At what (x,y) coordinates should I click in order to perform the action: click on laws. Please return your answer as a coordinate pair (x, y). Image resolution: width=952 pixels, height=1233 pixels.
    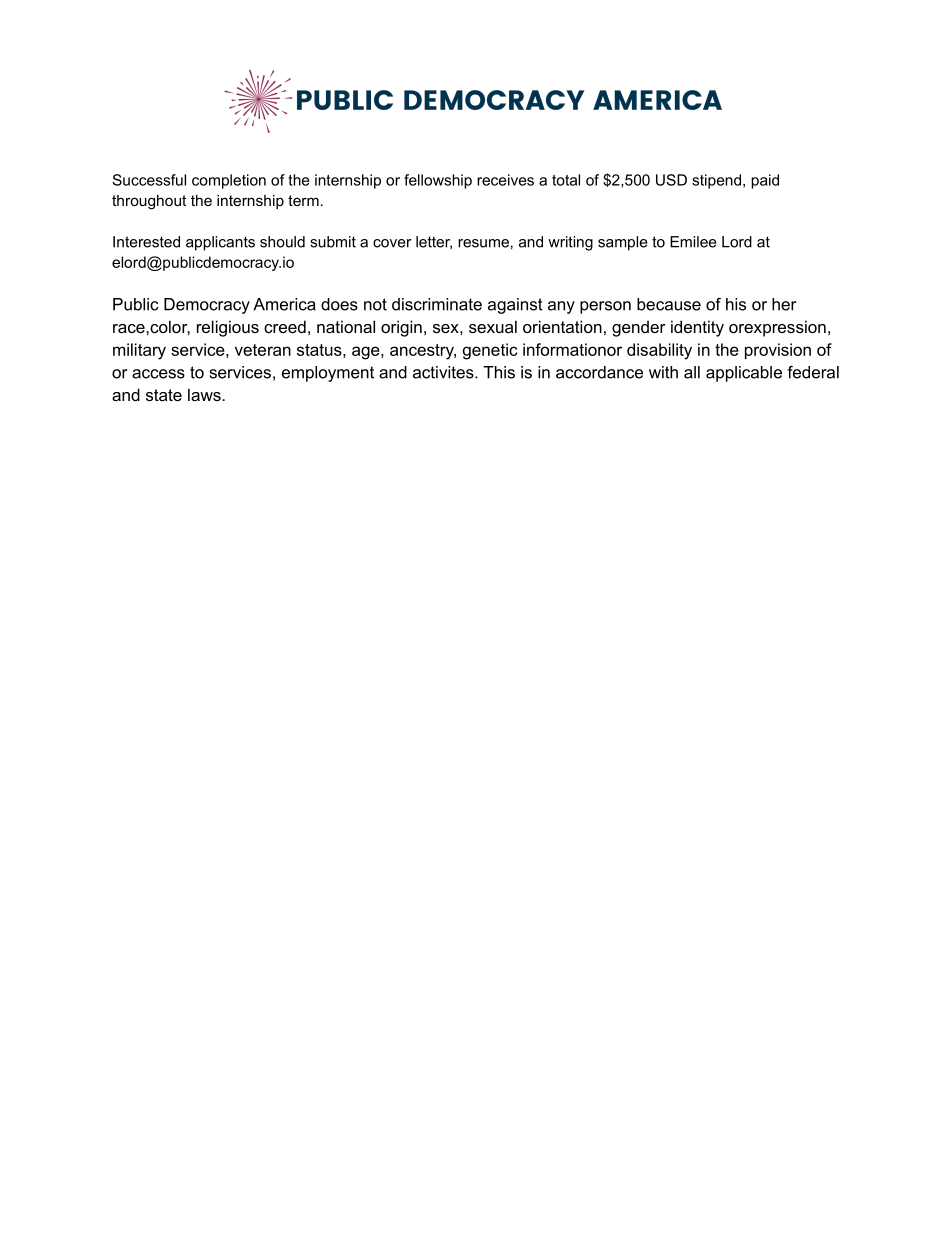
    Looking at the image, I should click on (205, 394).
